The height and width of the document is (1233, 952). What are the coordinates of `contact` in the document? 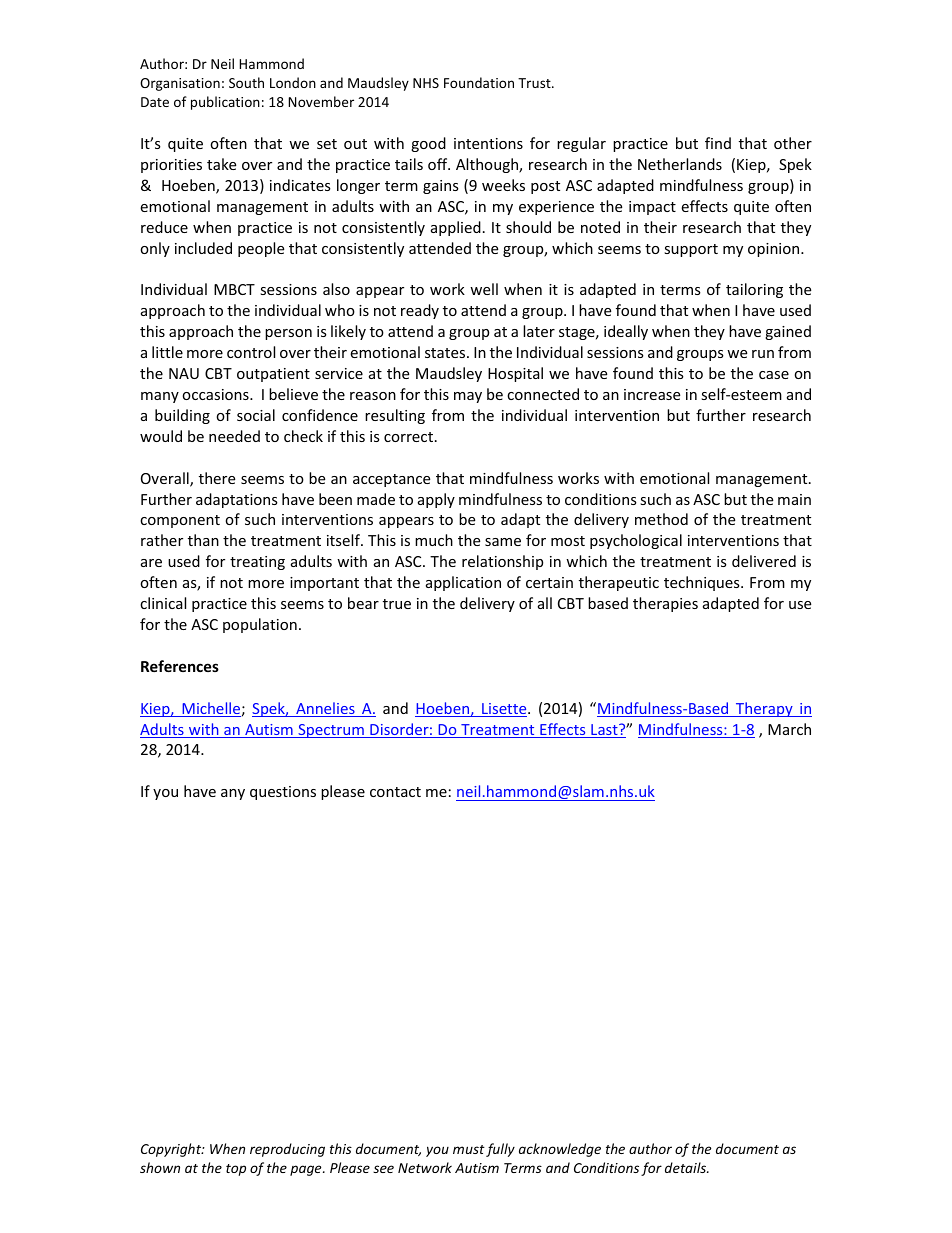 It's located at (395, 792).
